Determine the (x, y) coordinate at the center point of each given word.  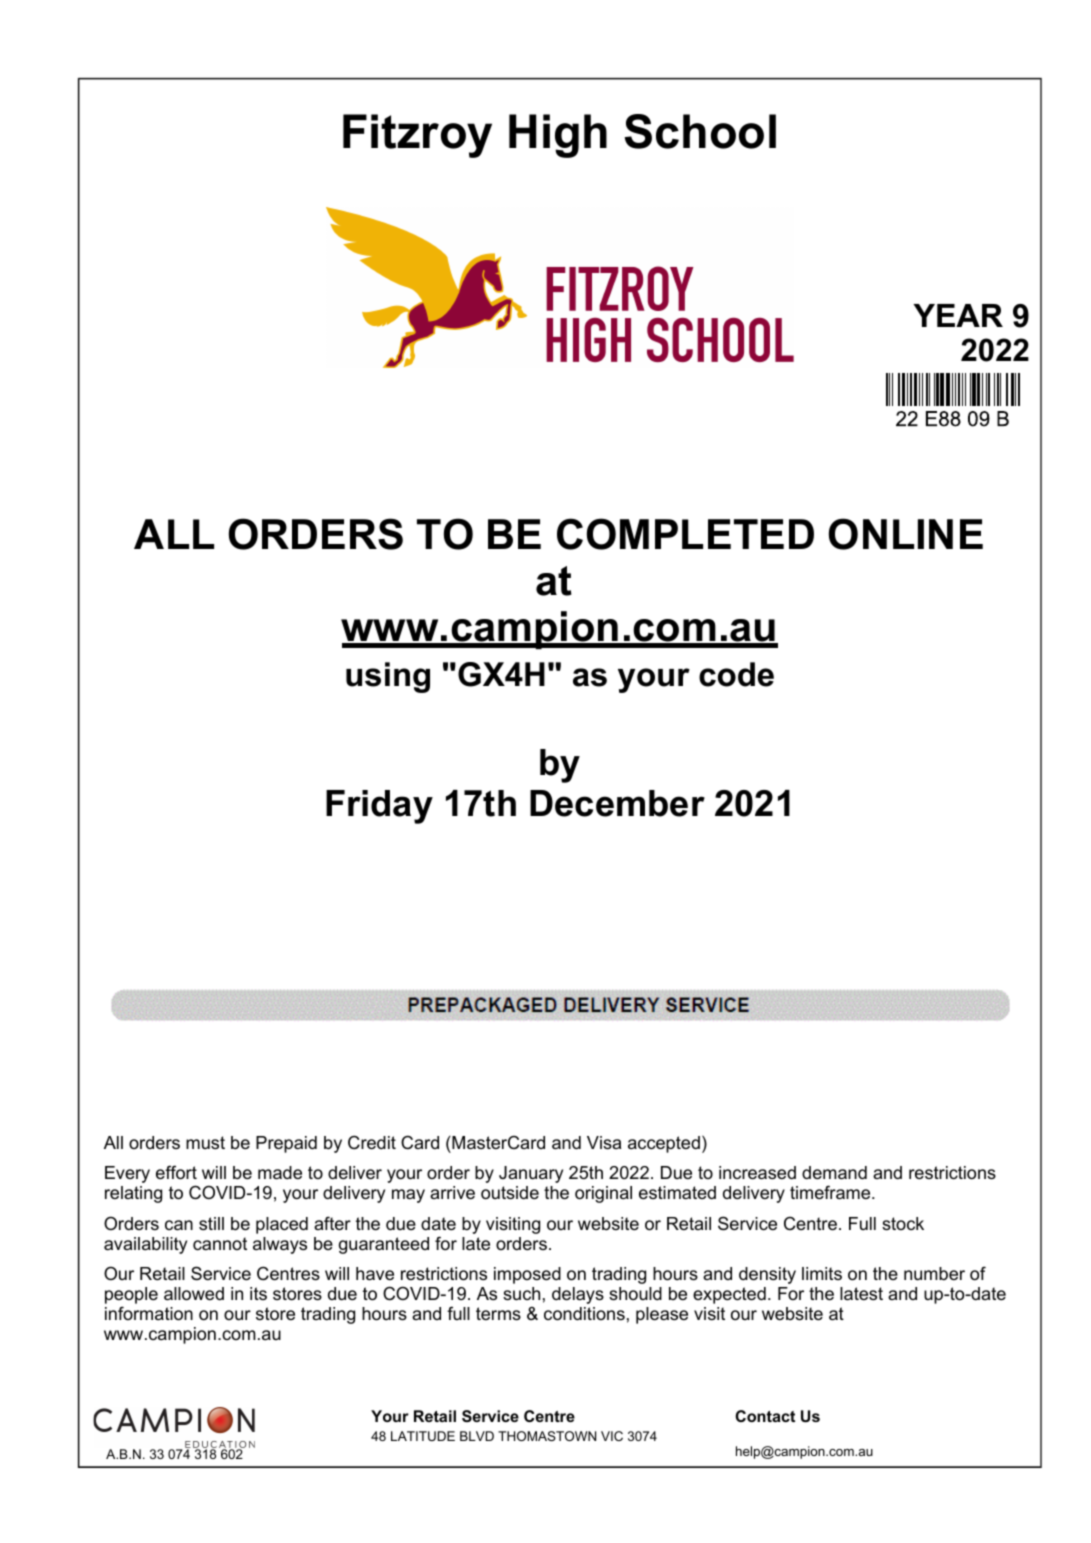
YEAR (958, 315)
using (388, 677)
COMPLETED (685, 534)
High (558, 136)
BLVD (477, 1436)
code (736, 674)
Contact (765, 1416)
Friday (379, 807)
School (700, 131)
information (149, 1313)
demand (834, 1173)
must (205, 1143)
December (617, 803)
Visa (604, 1143)
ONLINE (906, 534)
